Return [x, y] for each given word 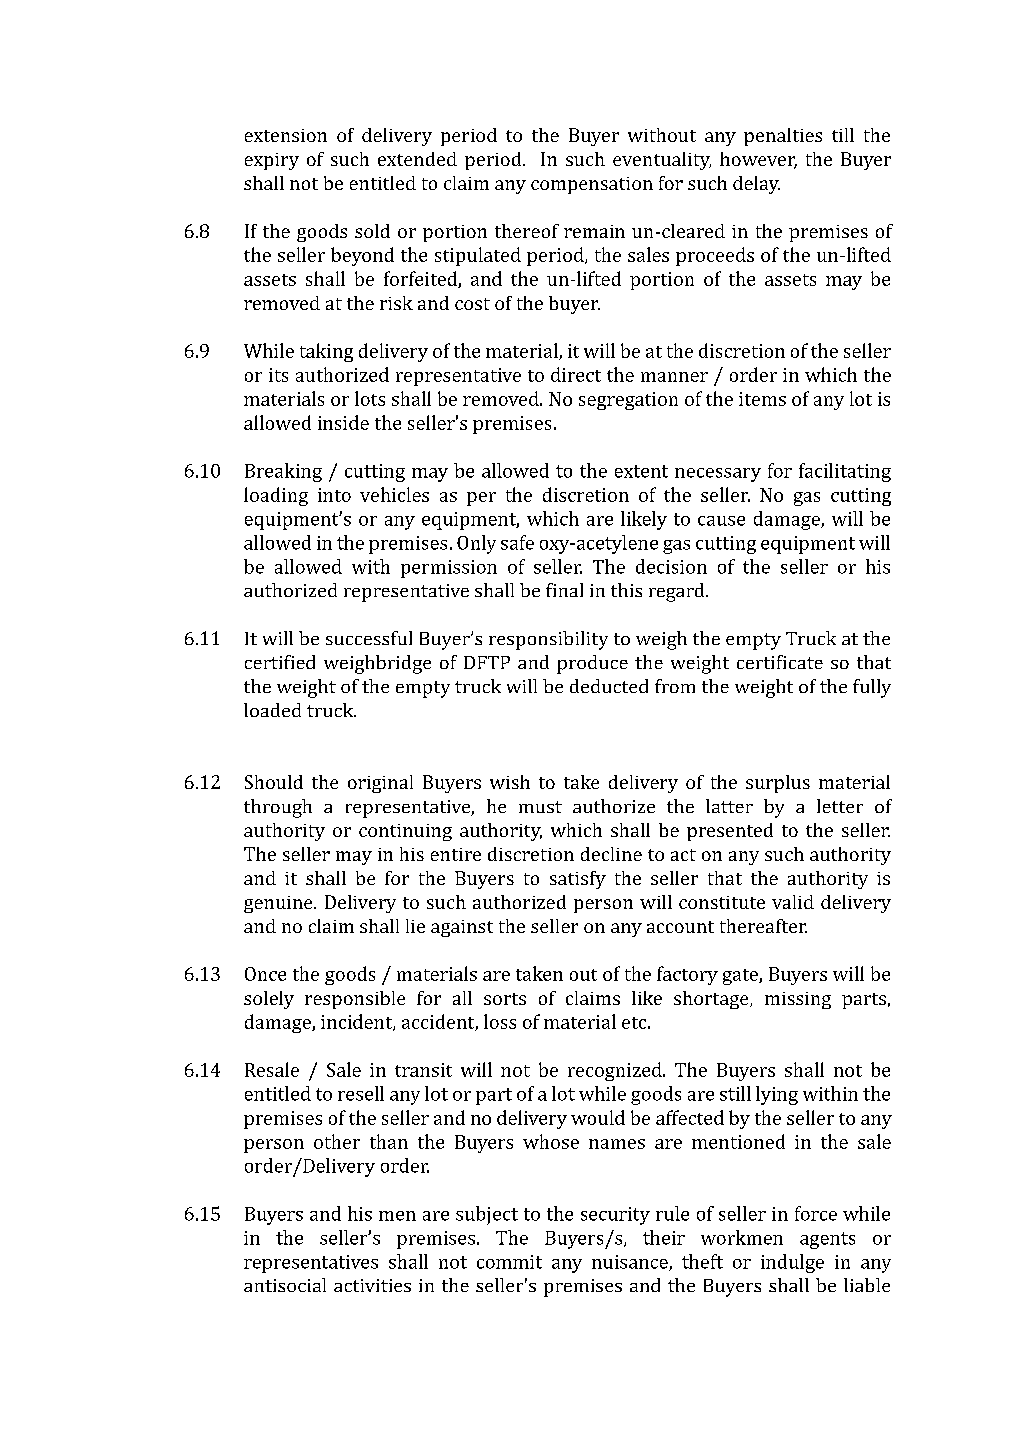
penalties [783, 137]
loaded [272, 710]
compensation [592, 185]
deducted [609, 686]
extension [286, 135]
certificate [780, 662]
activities [372, 1285]
